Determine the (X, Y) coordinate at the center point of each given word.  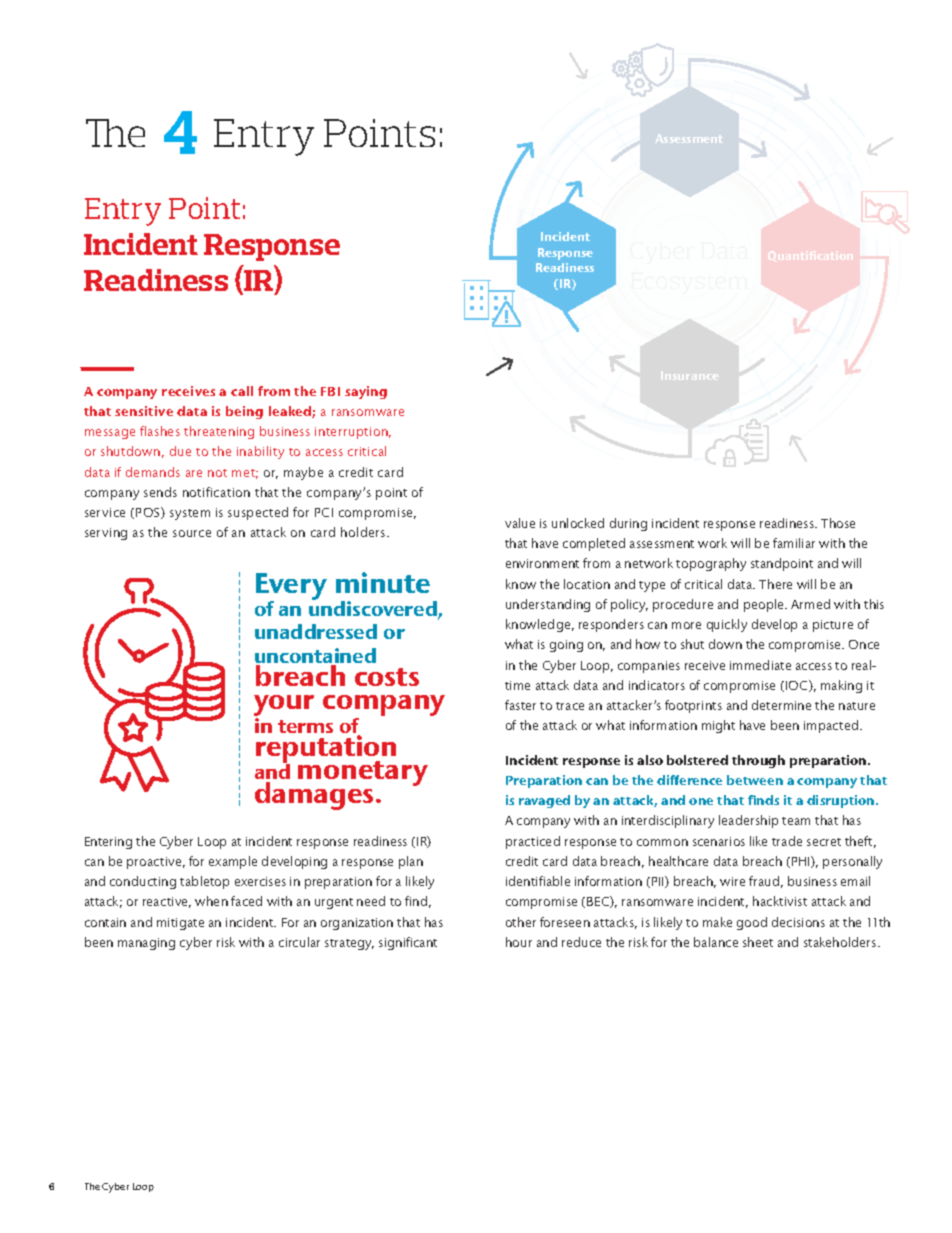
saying (366, 392)
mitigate (180, 924)
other (521, 922)
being (244, 412)
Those (838, 523)
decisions (798, 922)
